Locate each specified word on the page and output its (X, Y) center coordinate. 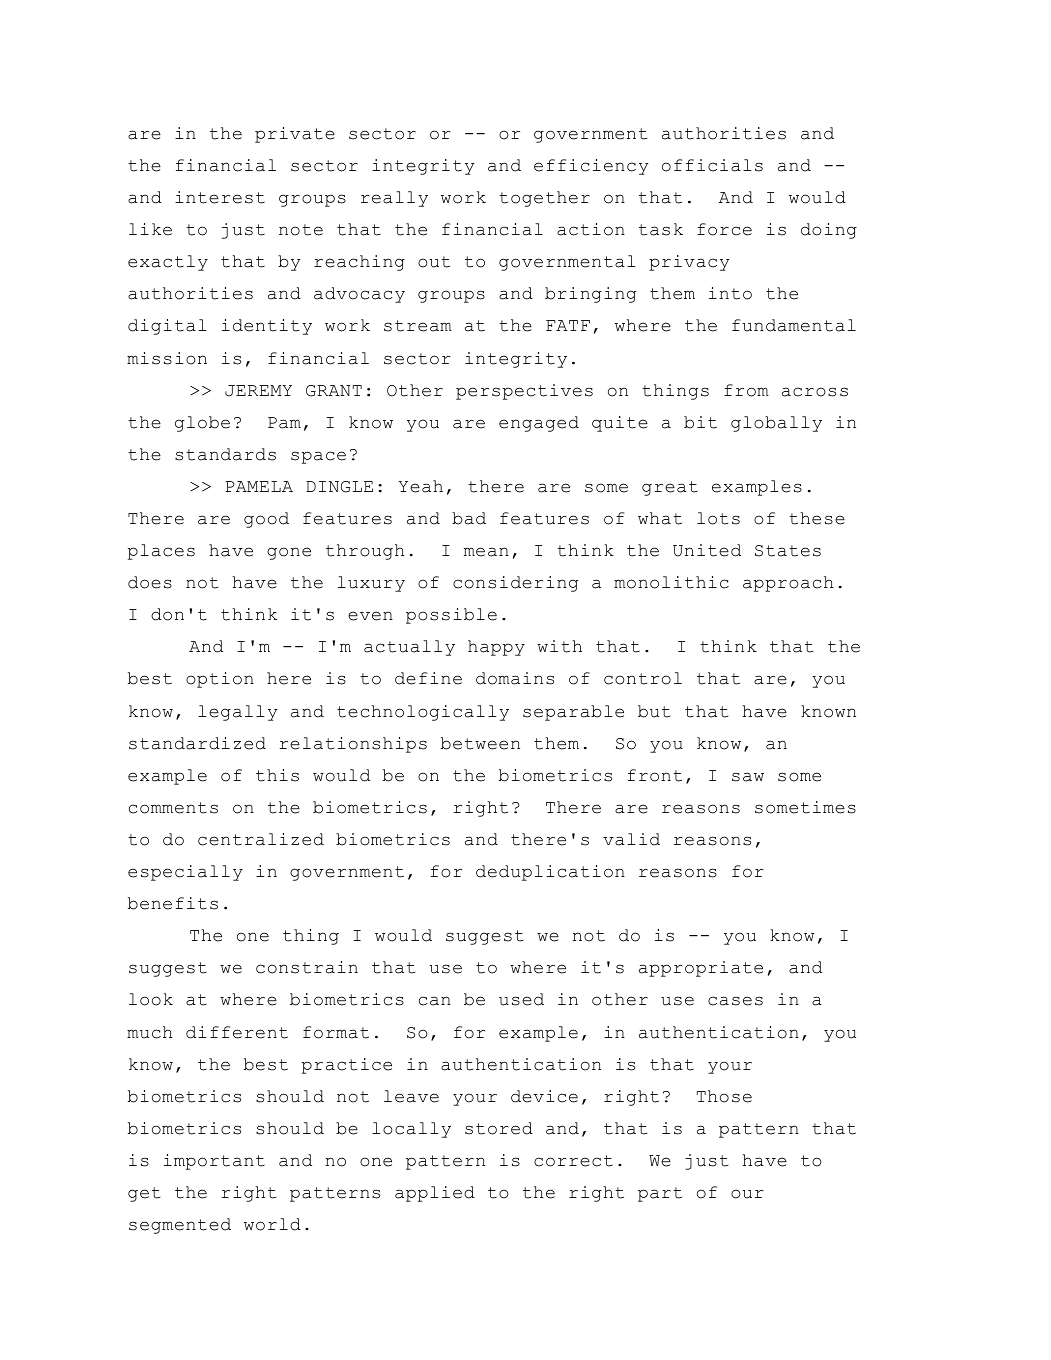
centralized (261, 839)
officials (712, 165)
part (660, 1194)
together (544, 199)
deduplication (550, 873)
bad (469, 518)
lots (718, 518)
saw (748, 777)
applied (435, 1194)
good (266, 520)
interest (220, 197)
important (214, 1162)
